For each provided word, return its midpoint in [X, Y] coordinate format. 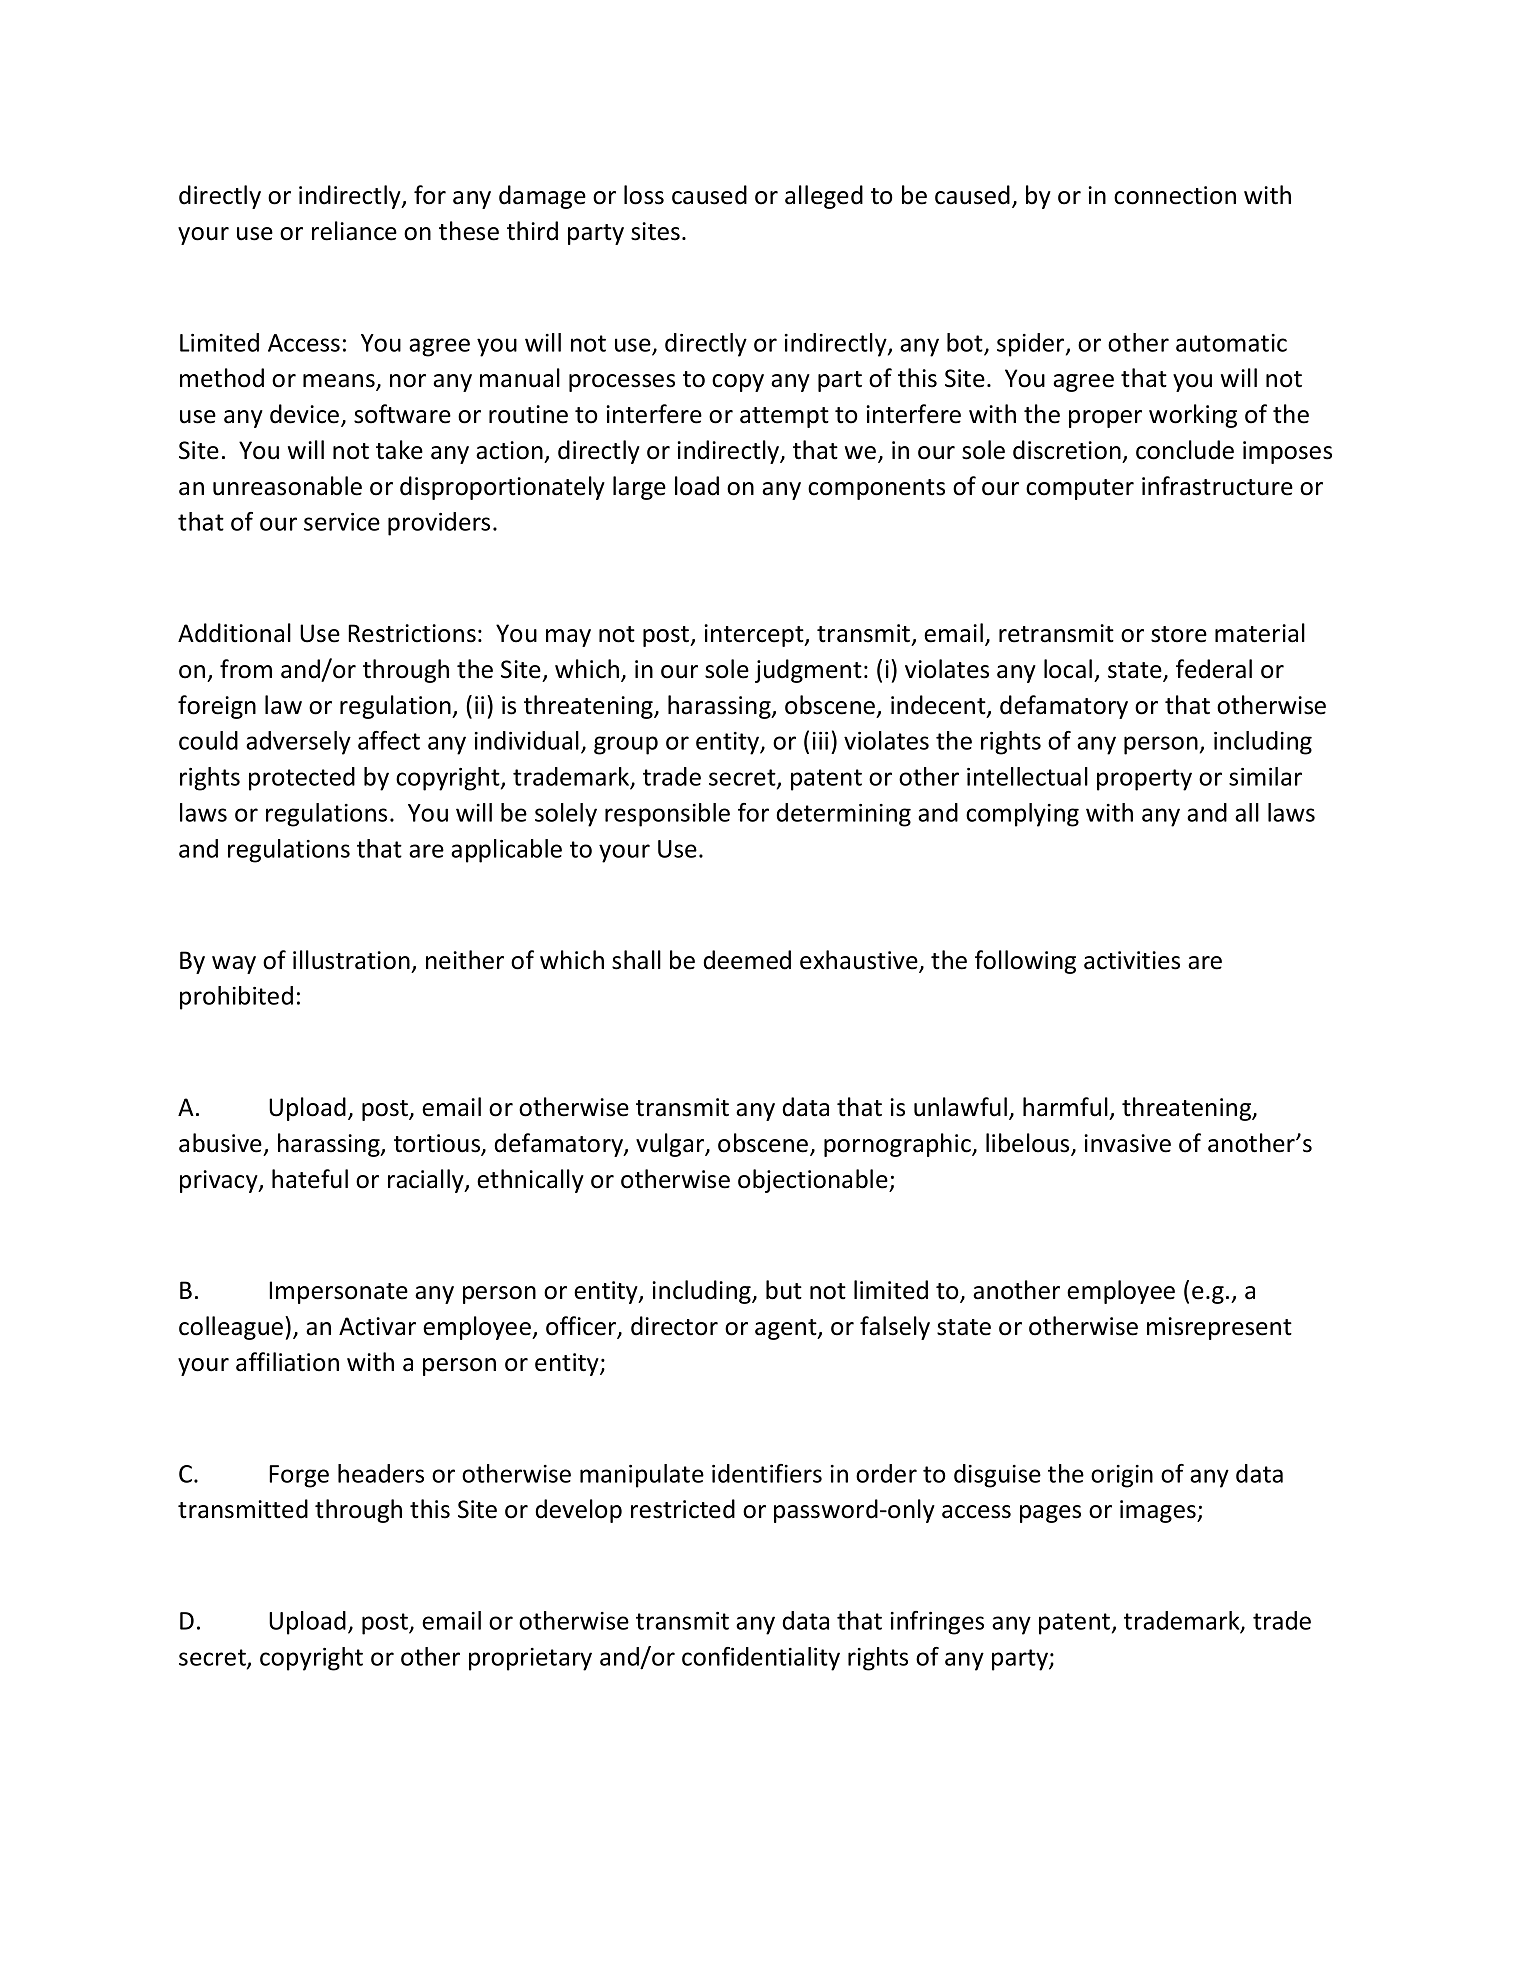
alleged [824, 197]
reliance [354, 231]
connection [1175, 195]
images [1159, 1511]
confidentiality [761, 1659]
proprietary [530, 1659]
